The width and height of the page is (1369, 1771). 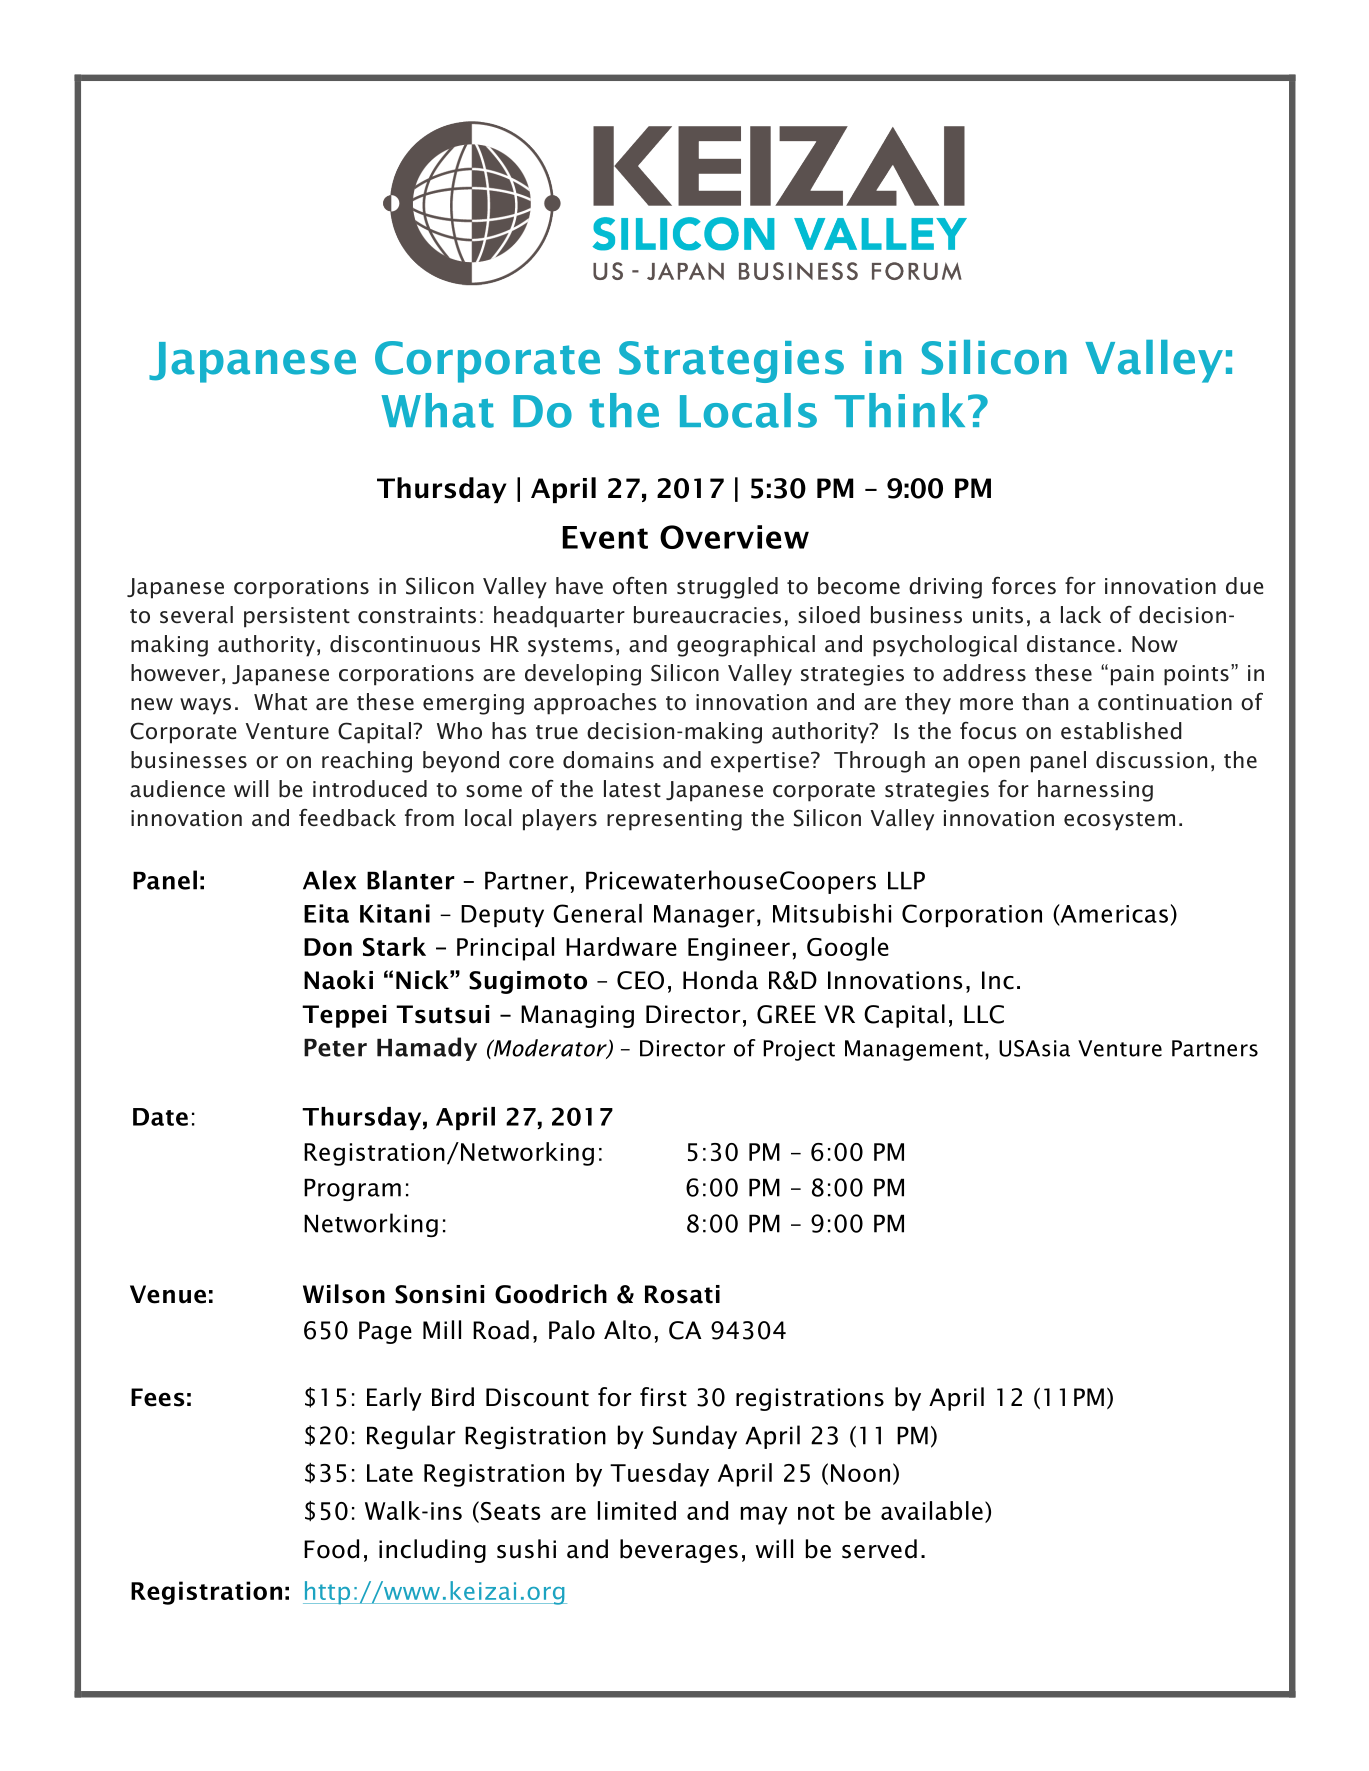 I want to click on available, so click(x=932, y=1510).
